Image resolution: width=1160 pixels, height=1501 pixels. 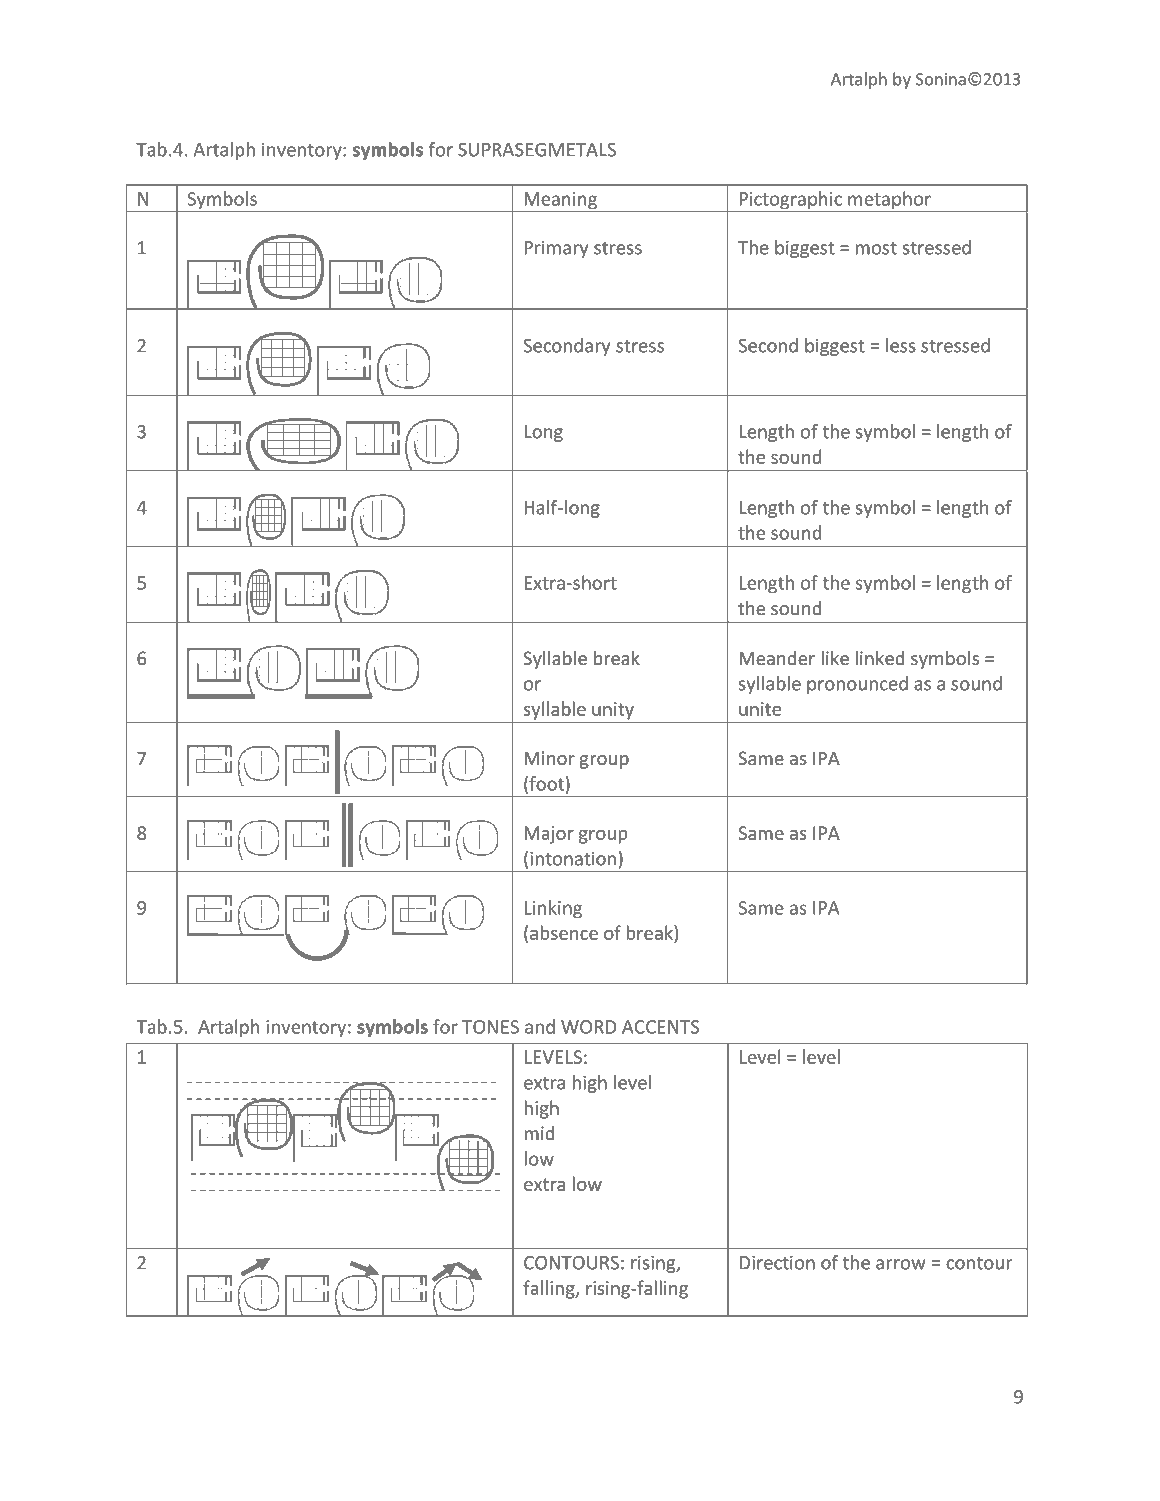 I want to click on Direction, so click(x=777, y=1262).
